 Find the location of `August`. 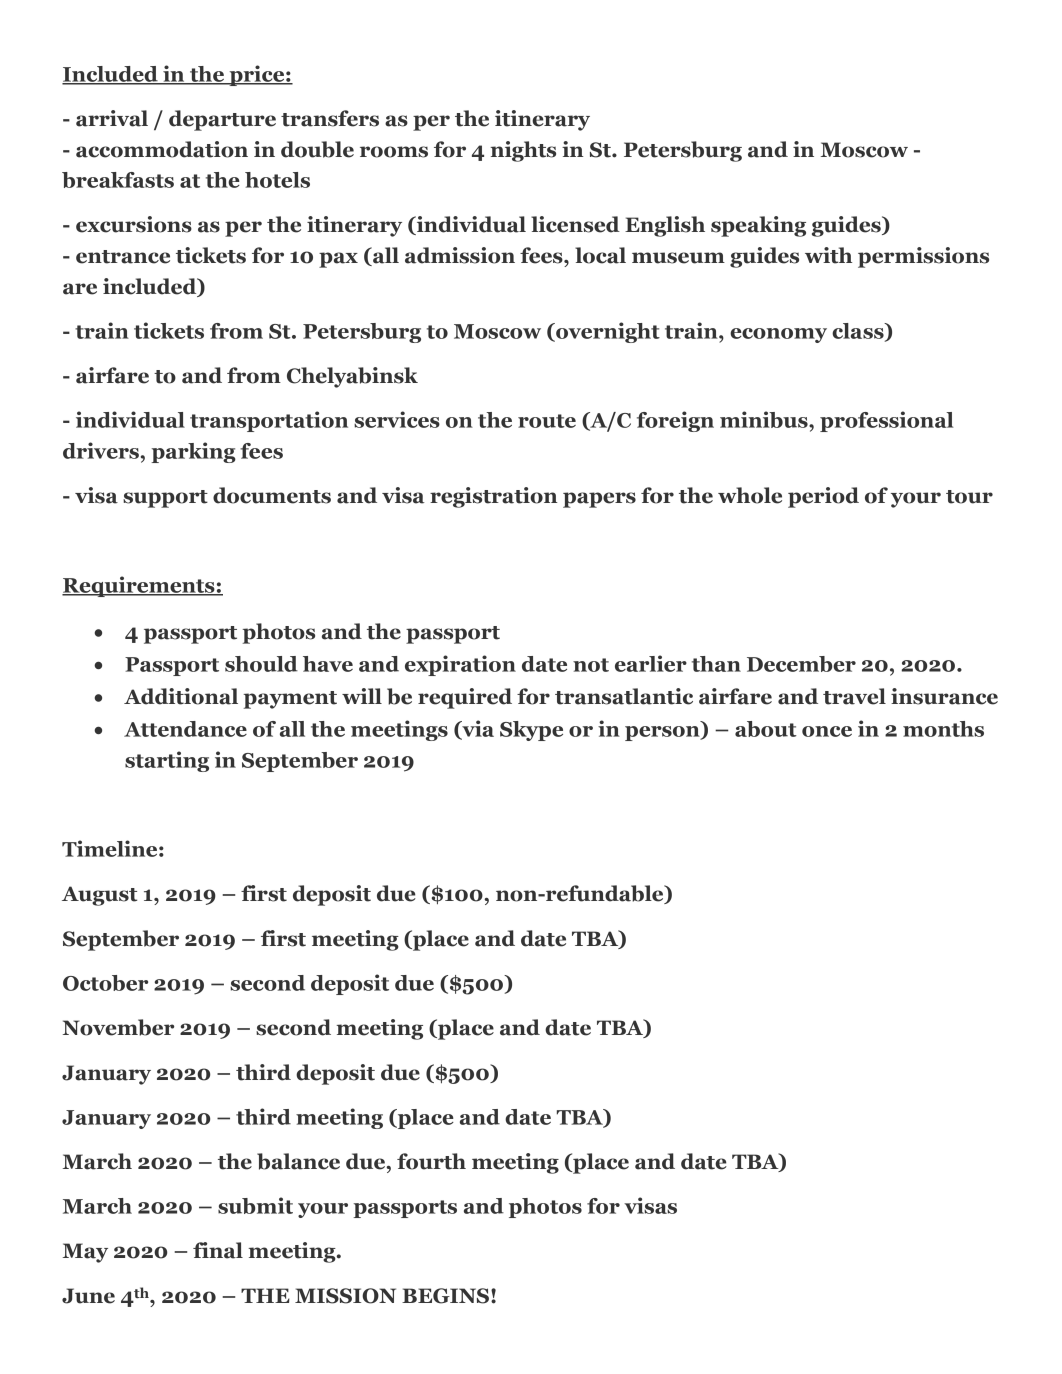

August is located at coordinates (99, 896).
